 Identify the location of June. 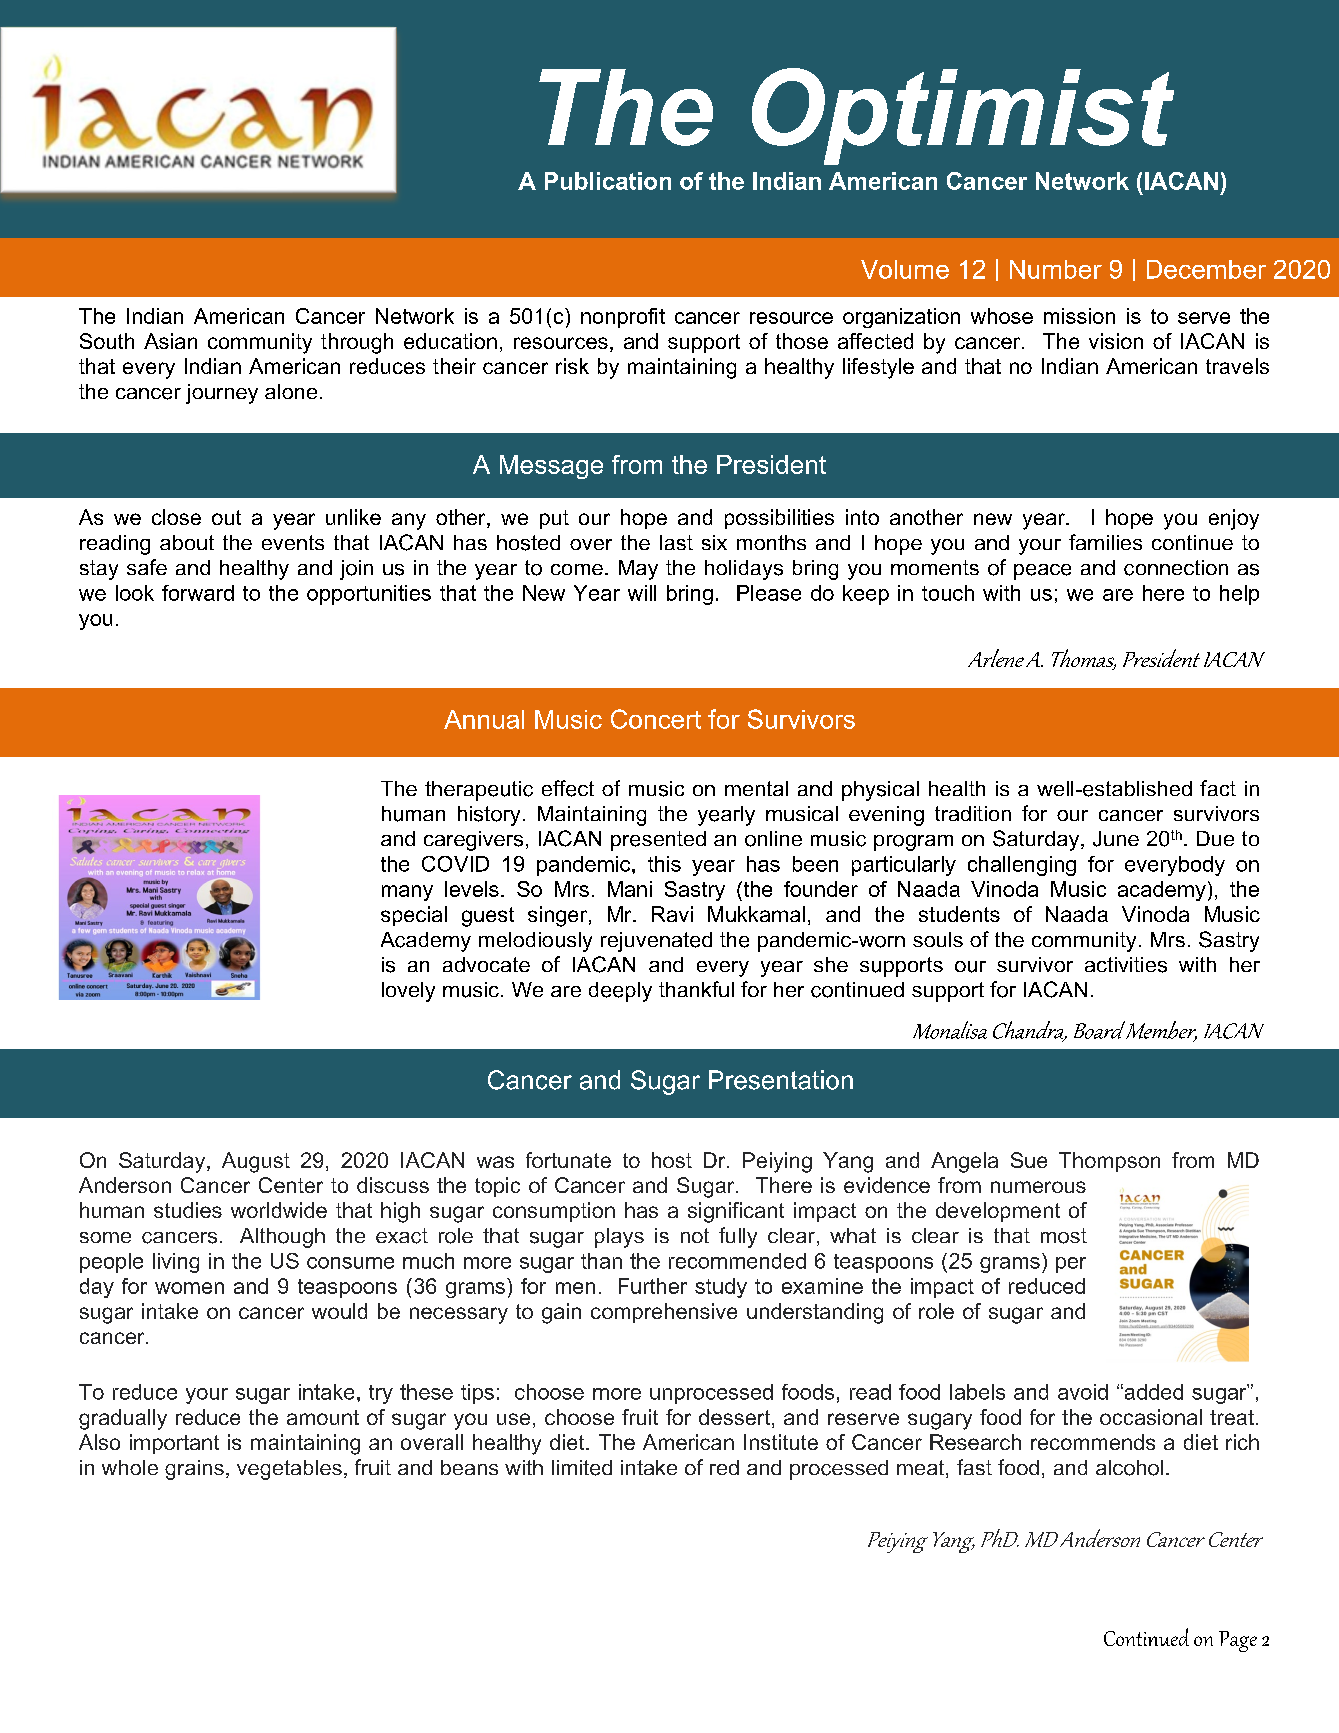
(1116, 839).
